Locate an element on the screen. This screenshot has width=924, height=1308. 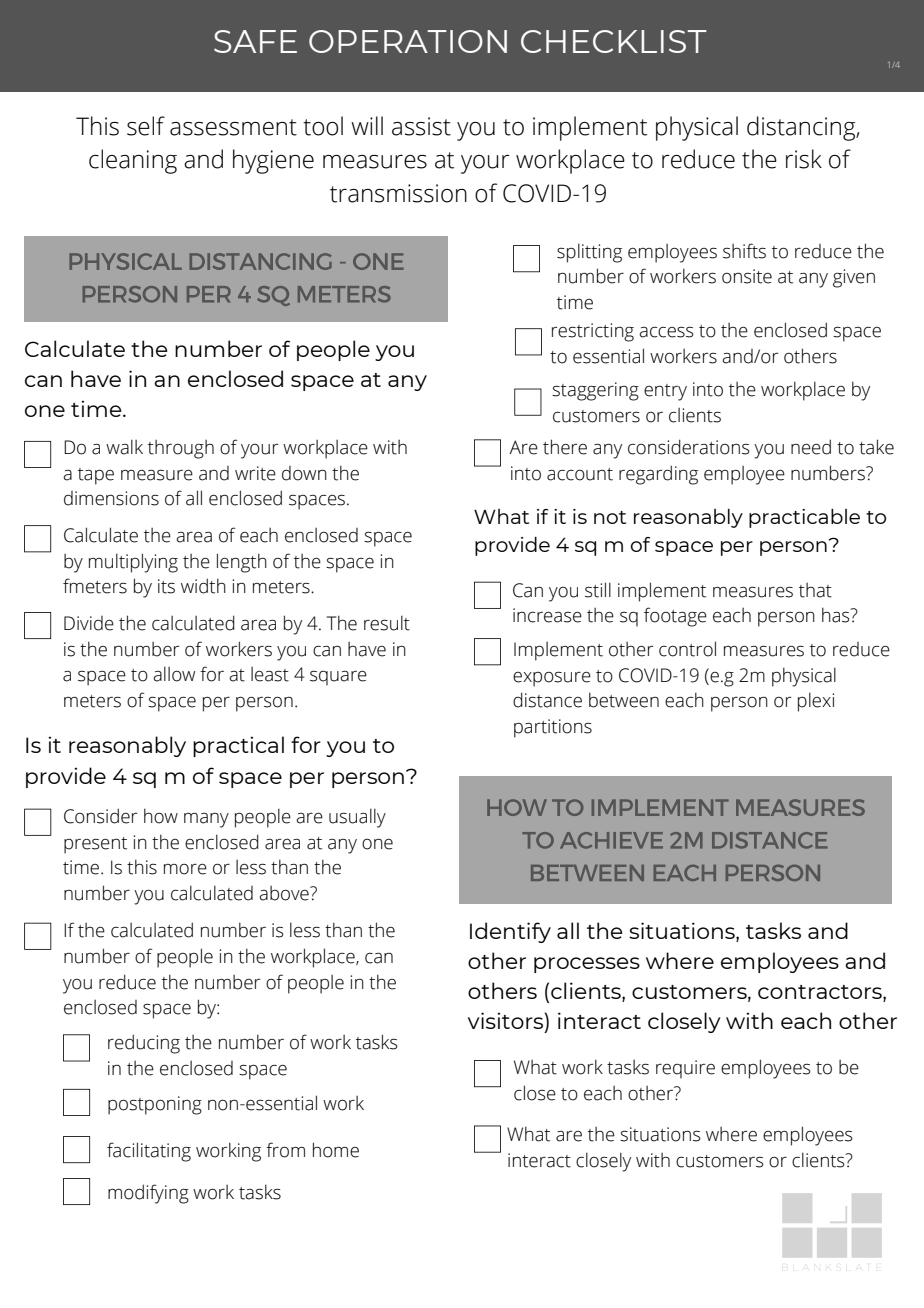
home is located at coordinates (336, 1150).
